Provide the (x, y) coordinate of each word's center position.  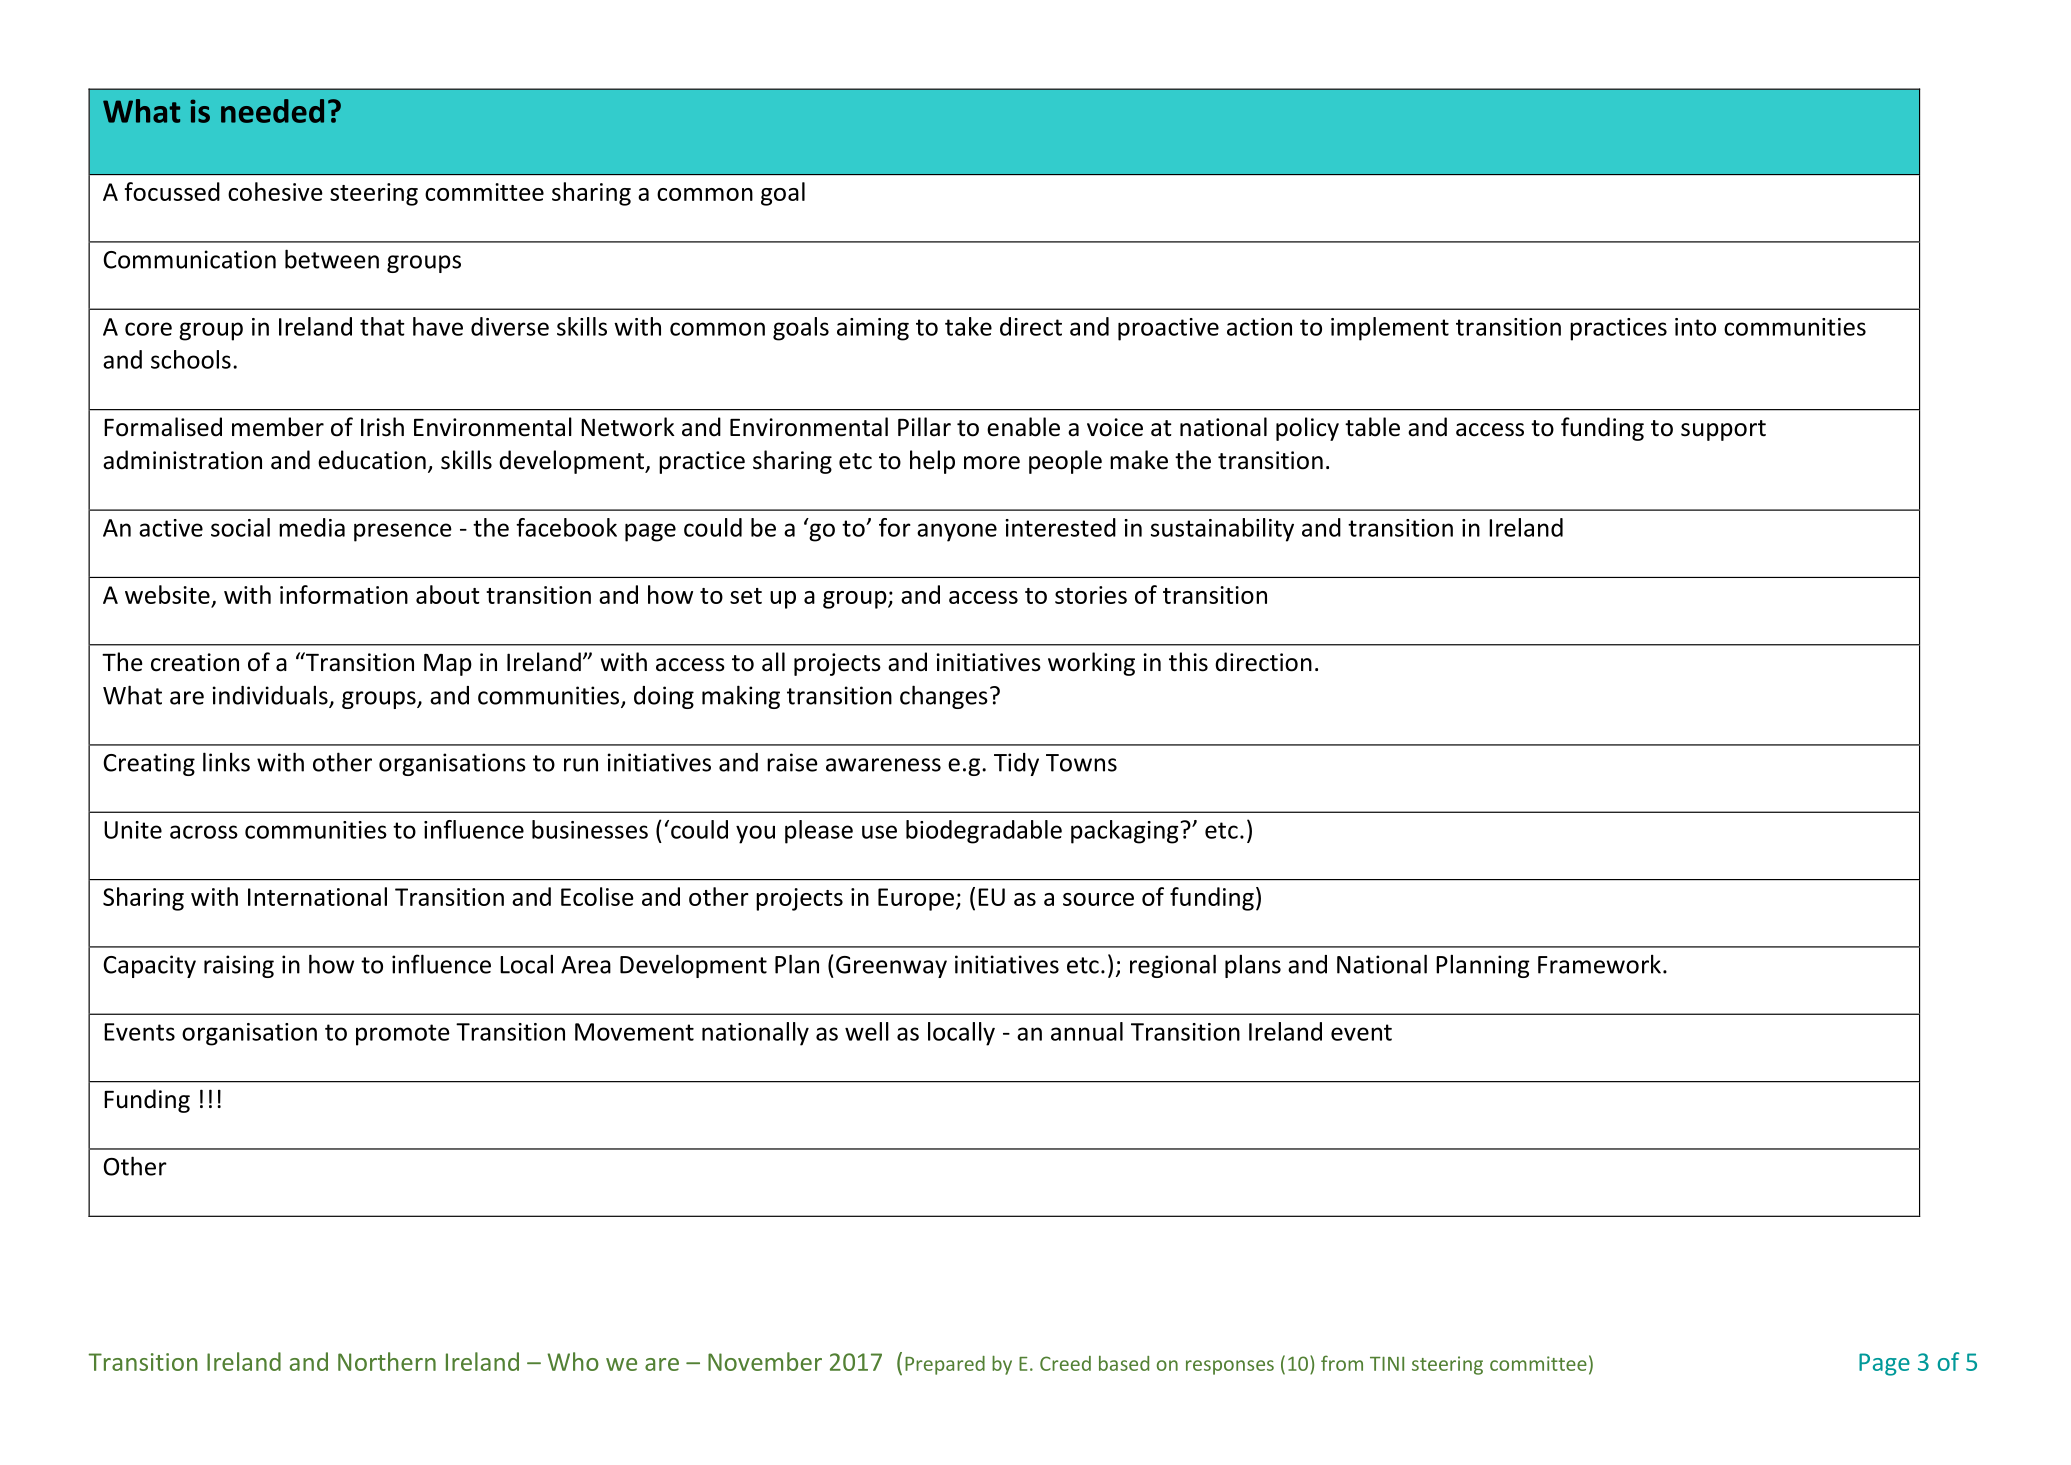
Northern (387, 1361)
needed (272, 111)
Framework (1599, 964)
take (968, 326)
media (312, 527)
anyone (957, 532)
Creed (1065, 1363)
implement (1390, 329)
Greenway (891, 967)
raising (239, 966)
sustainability (1222, 530)
